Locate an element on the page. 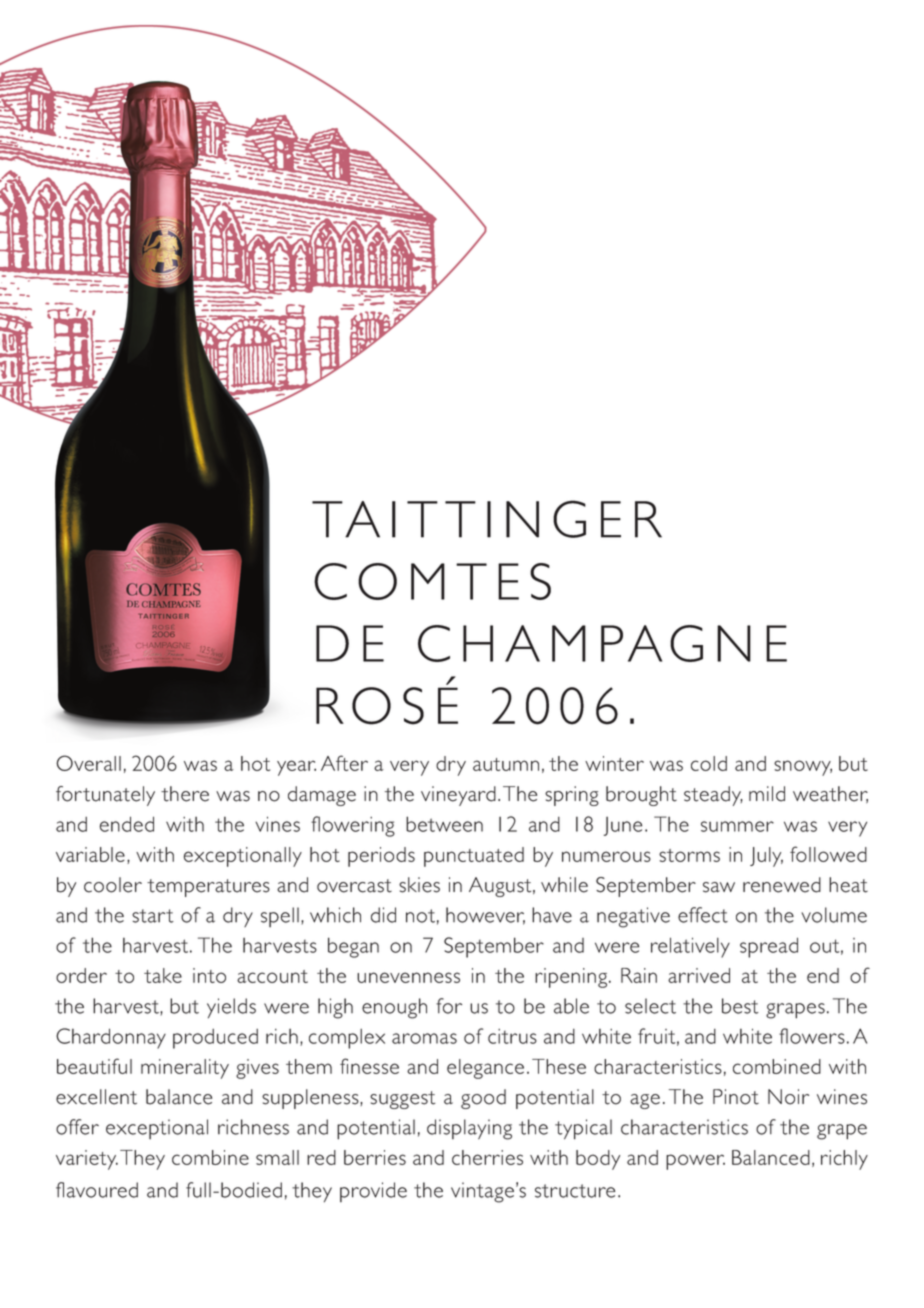  autumn is located at coordinates (506, 764).
